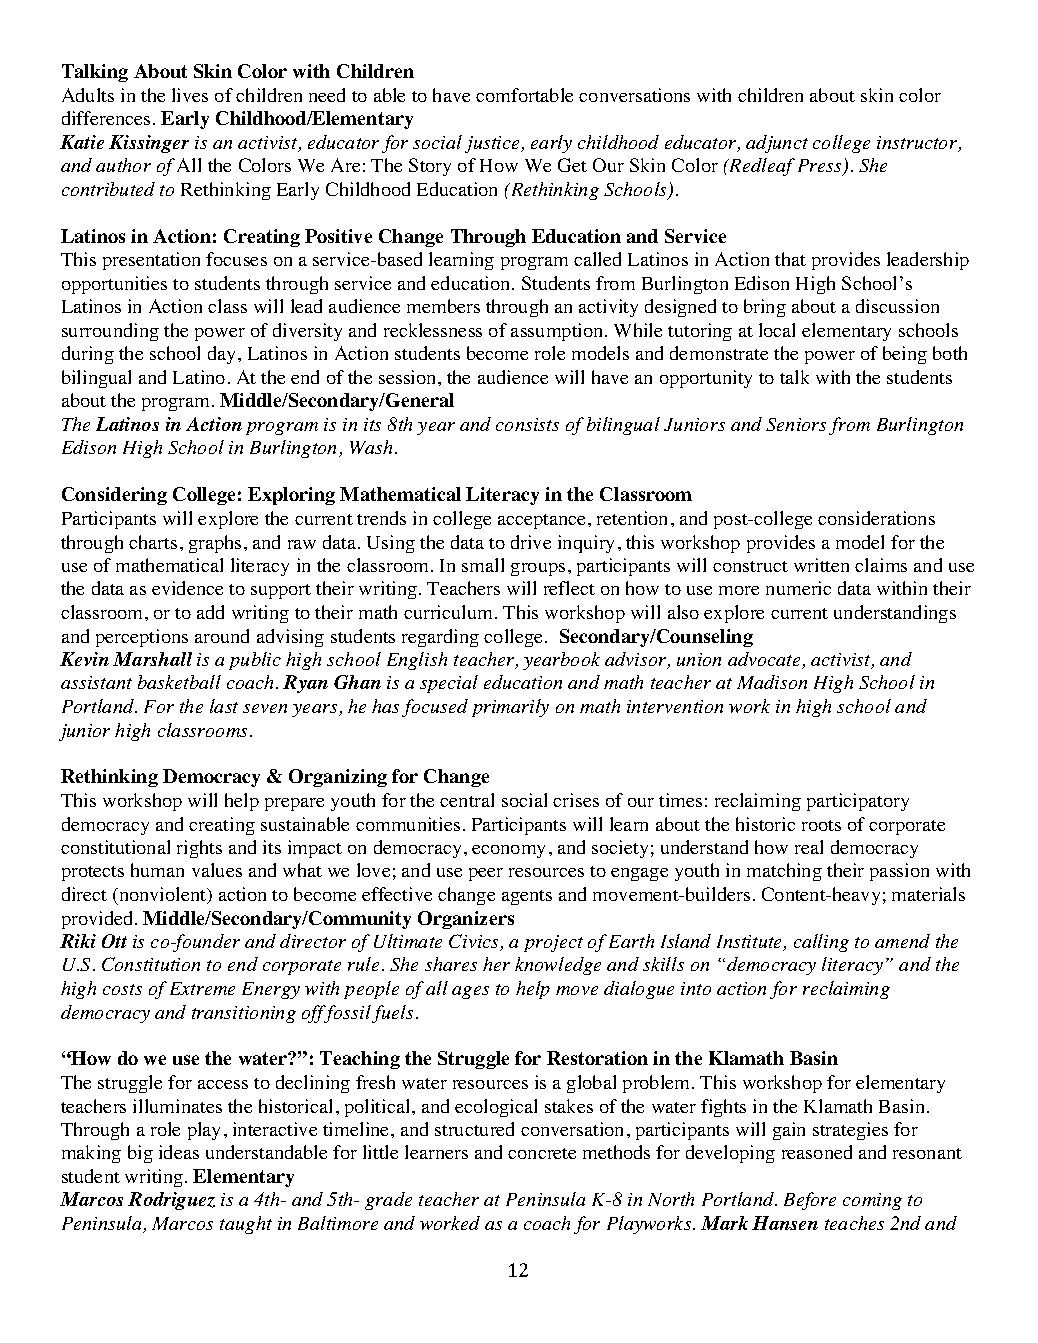  I want to click on primarily, so click(510, 708).
